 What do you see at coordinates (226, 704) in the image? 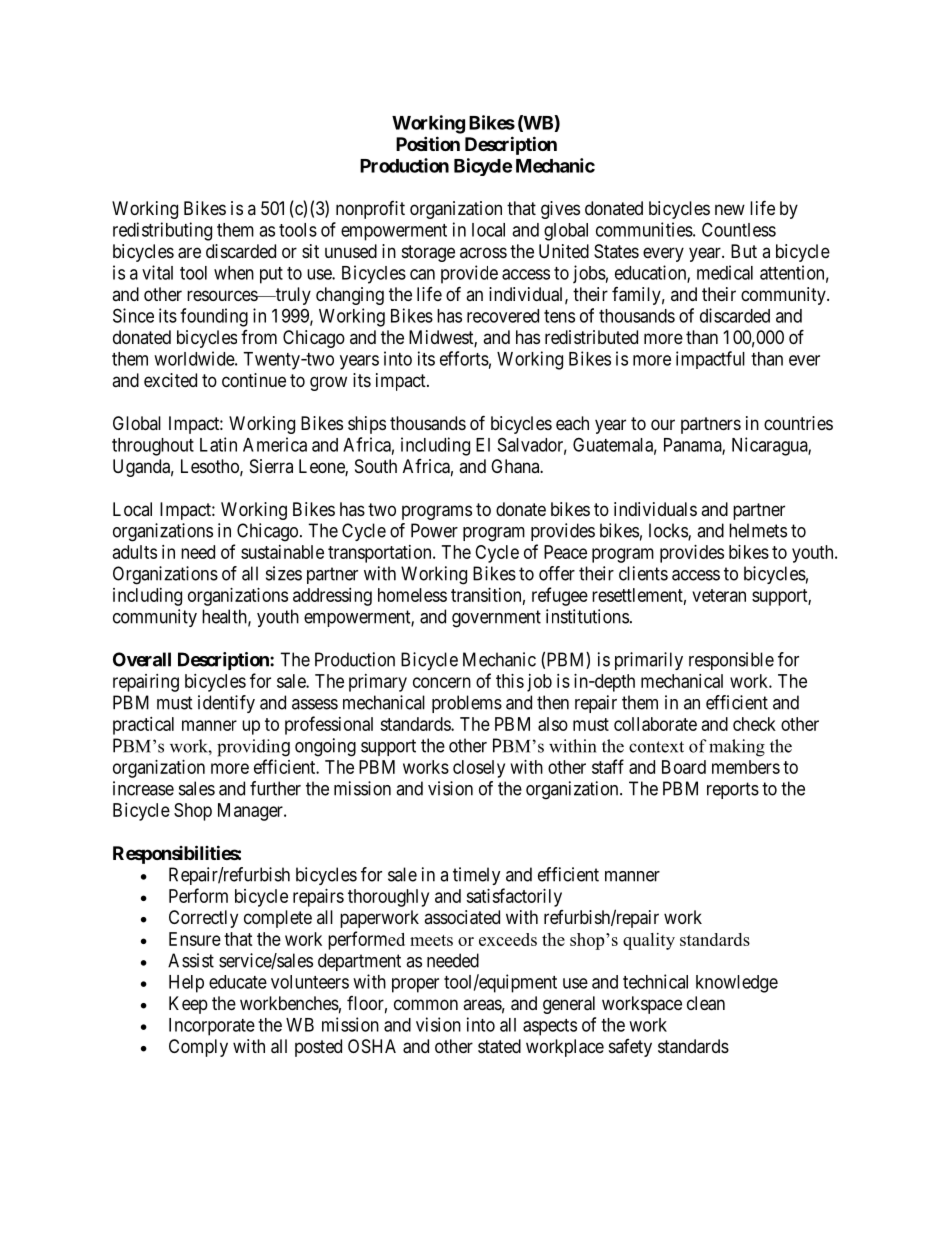
I see `identify` at bounding box center [226, 704].
